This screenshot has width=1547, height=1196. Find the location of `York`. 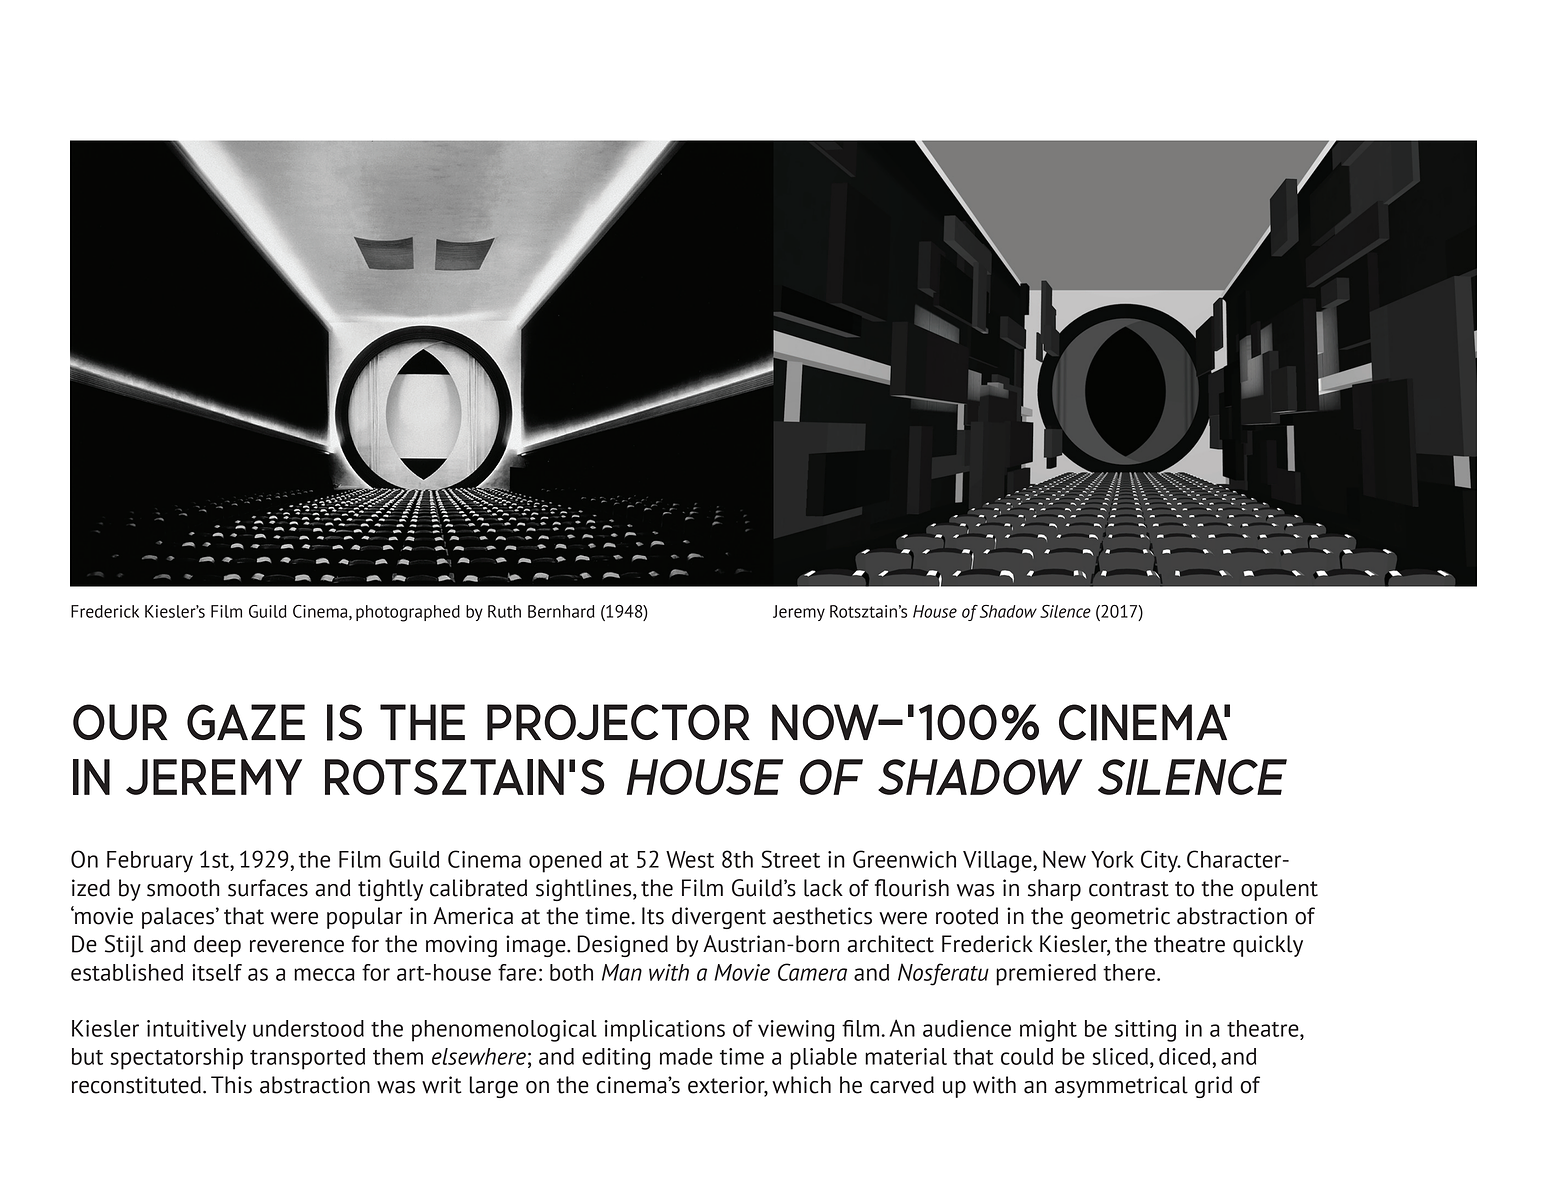

York is located at coordinates (1112, 859).
